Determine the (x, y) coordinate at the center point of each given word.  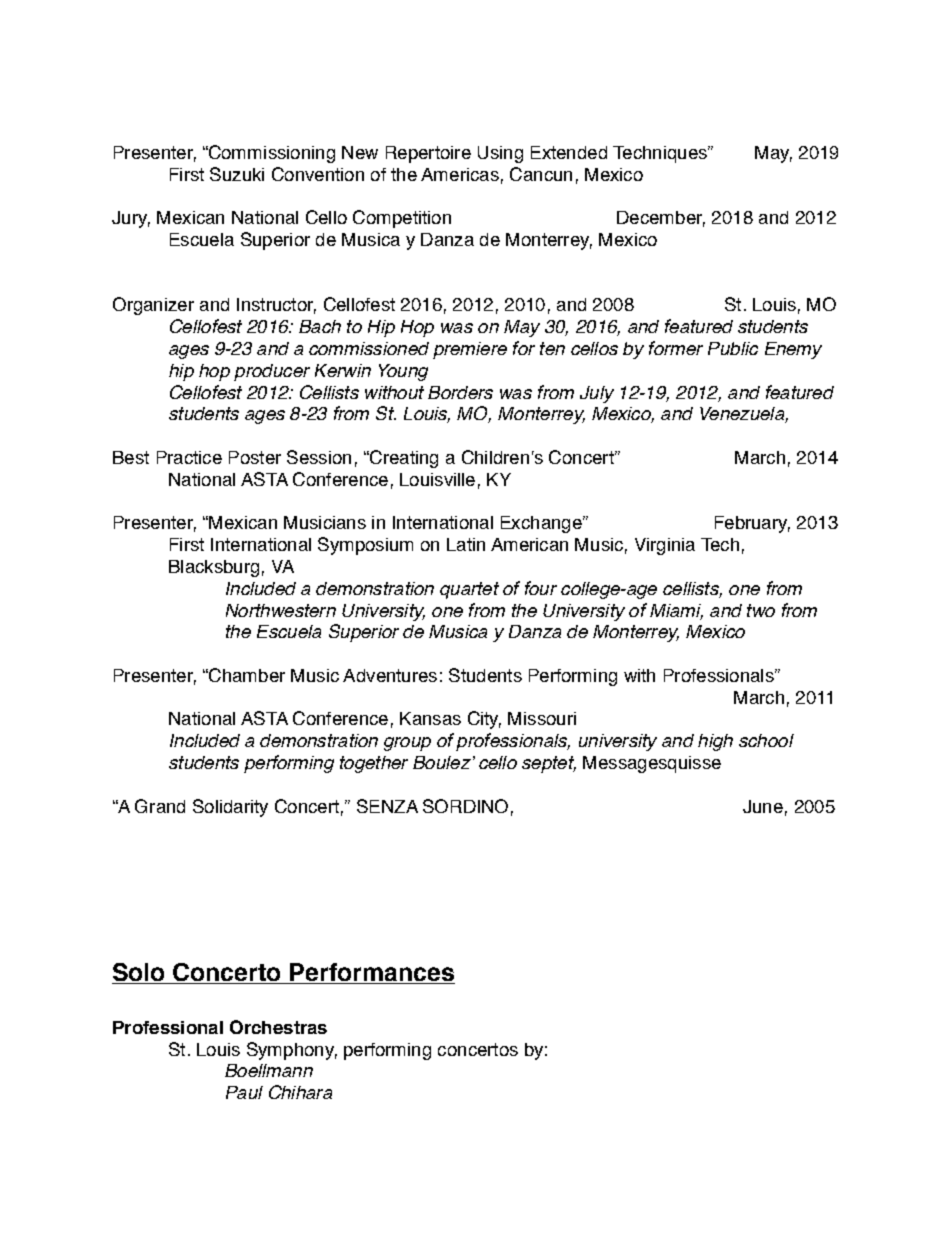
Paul (244, 1092)
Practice (189, 457)
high (715, 742)
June (763, 806)
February (752, 524)
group (407, 744)
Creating (403, 459)
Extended (569, 152)
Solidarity (230, 808)
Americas (460, 174)
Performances (372, 973)
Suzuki (237, 174)
